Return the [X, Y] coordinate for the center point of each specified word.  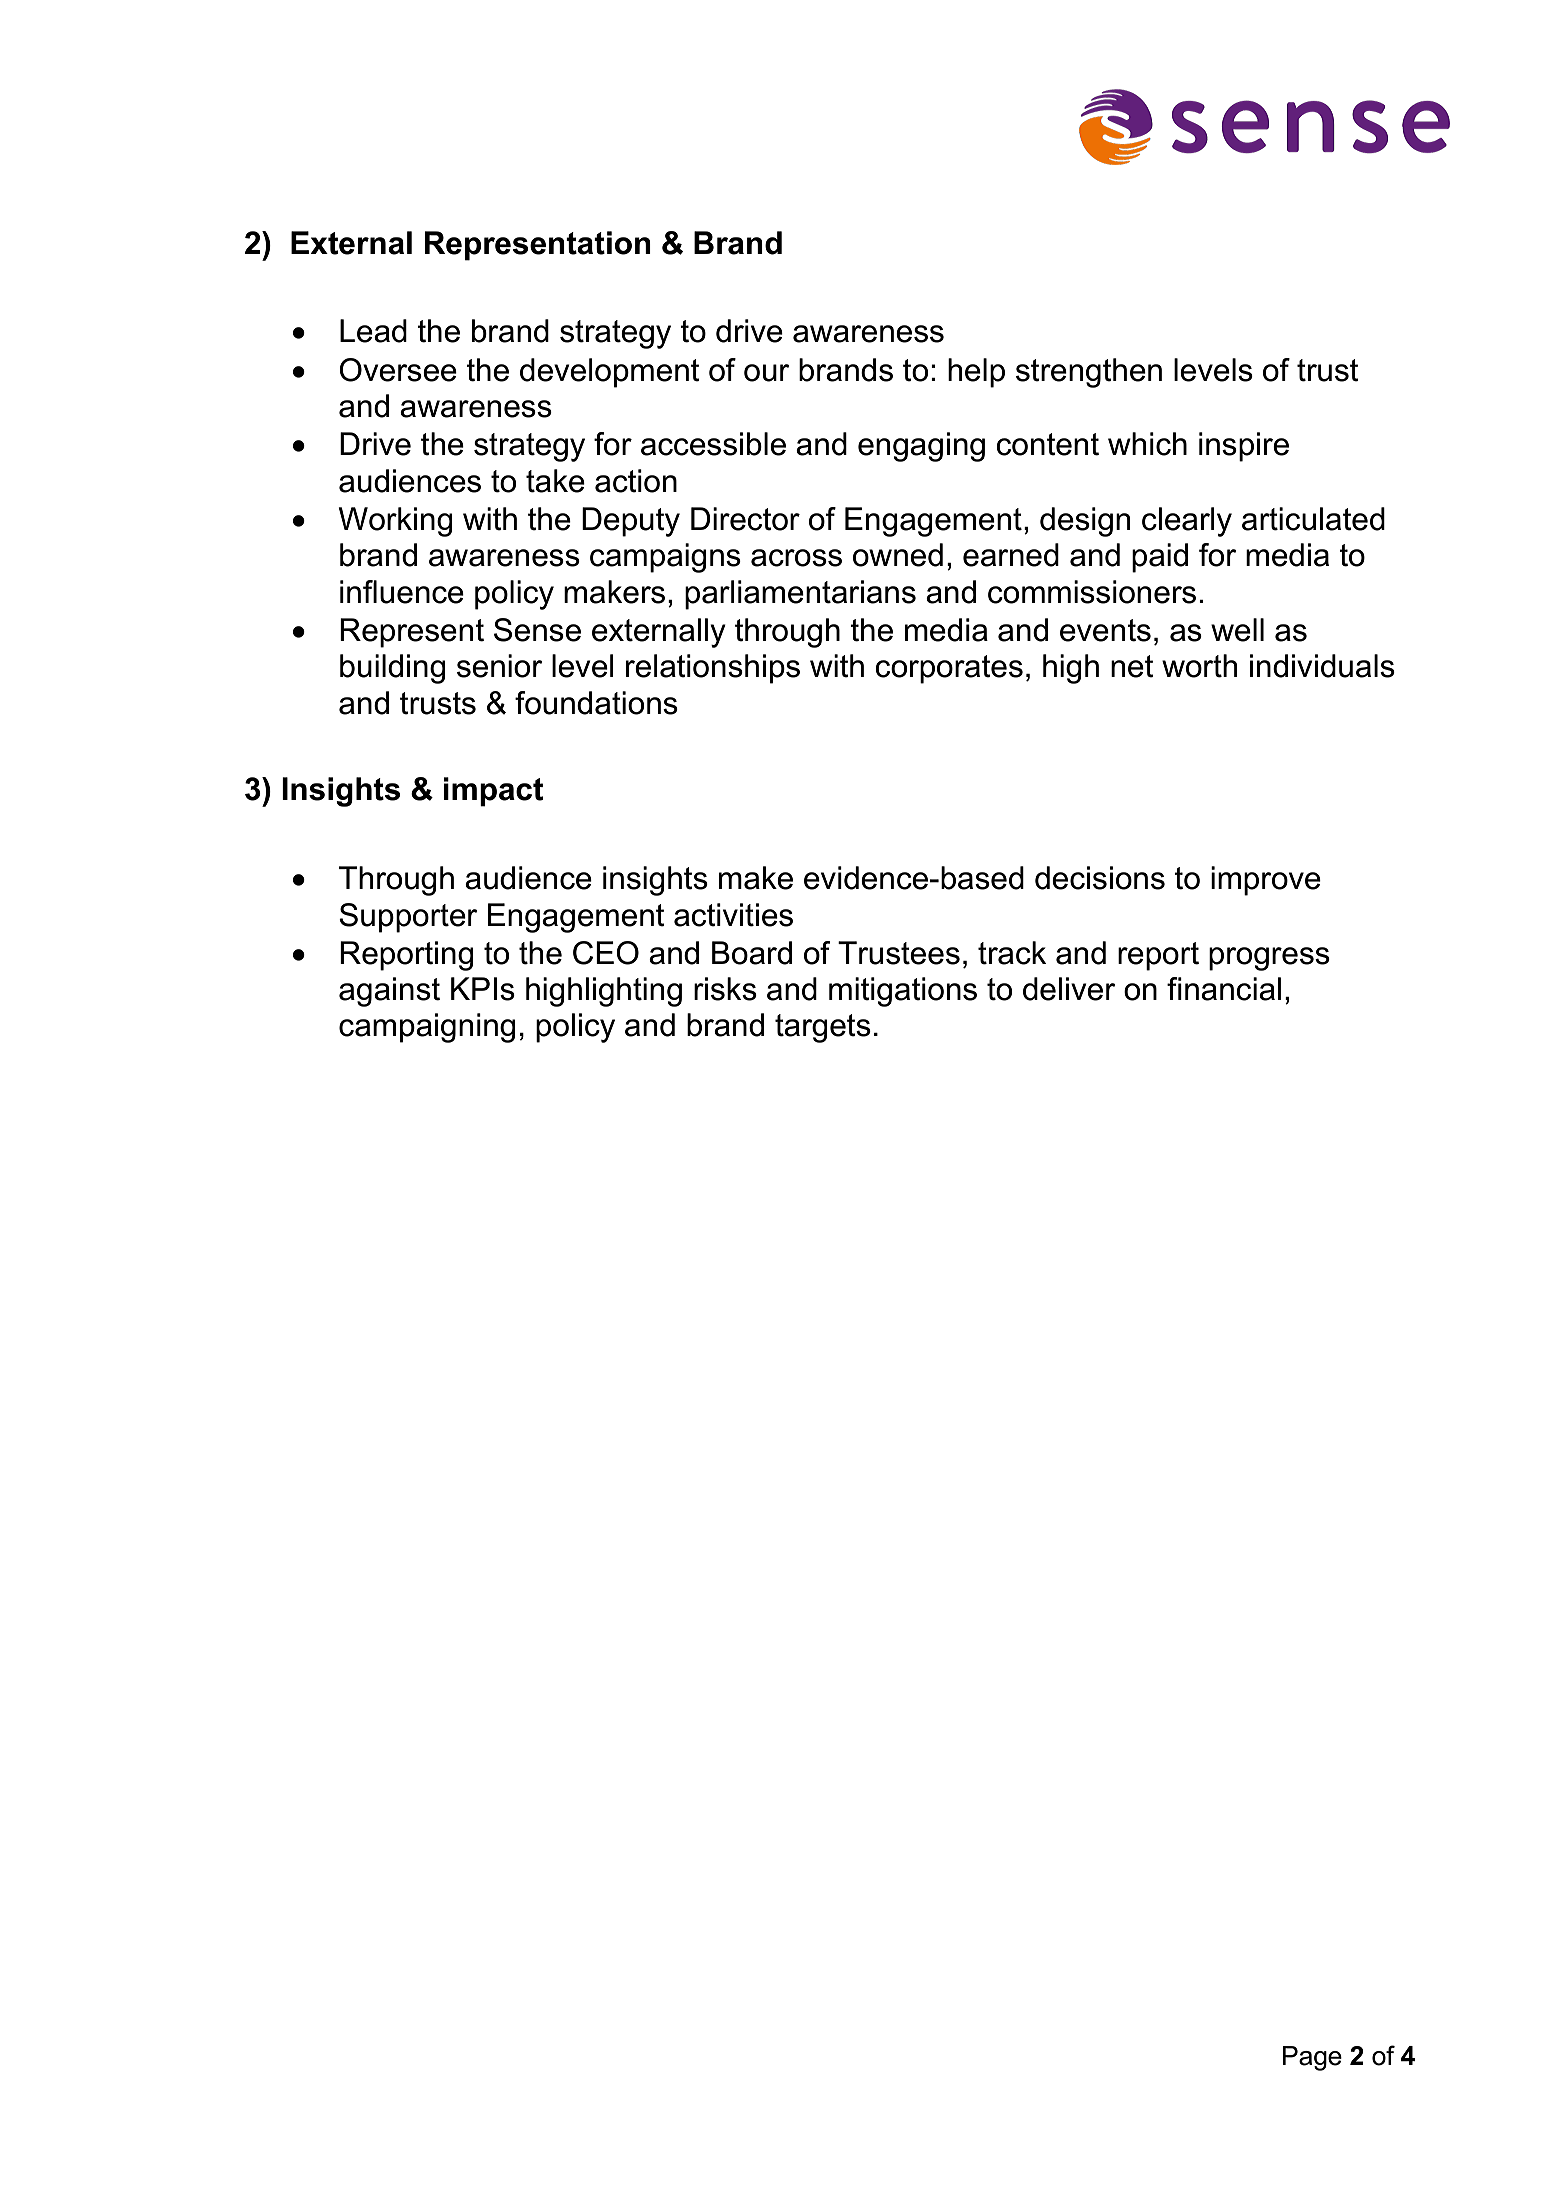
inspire [1244, 447]
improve [1266, 881]
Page [1312, 2058]
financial [1224, 989]
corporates [949, 669]
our [767, 373]
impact [493, 792]
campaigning [427, 1028]
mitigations [903, 992]
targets [823, 1028]
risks [725, 989]
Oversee [398, 370]
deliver [1069, 989]
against [389, 992]
